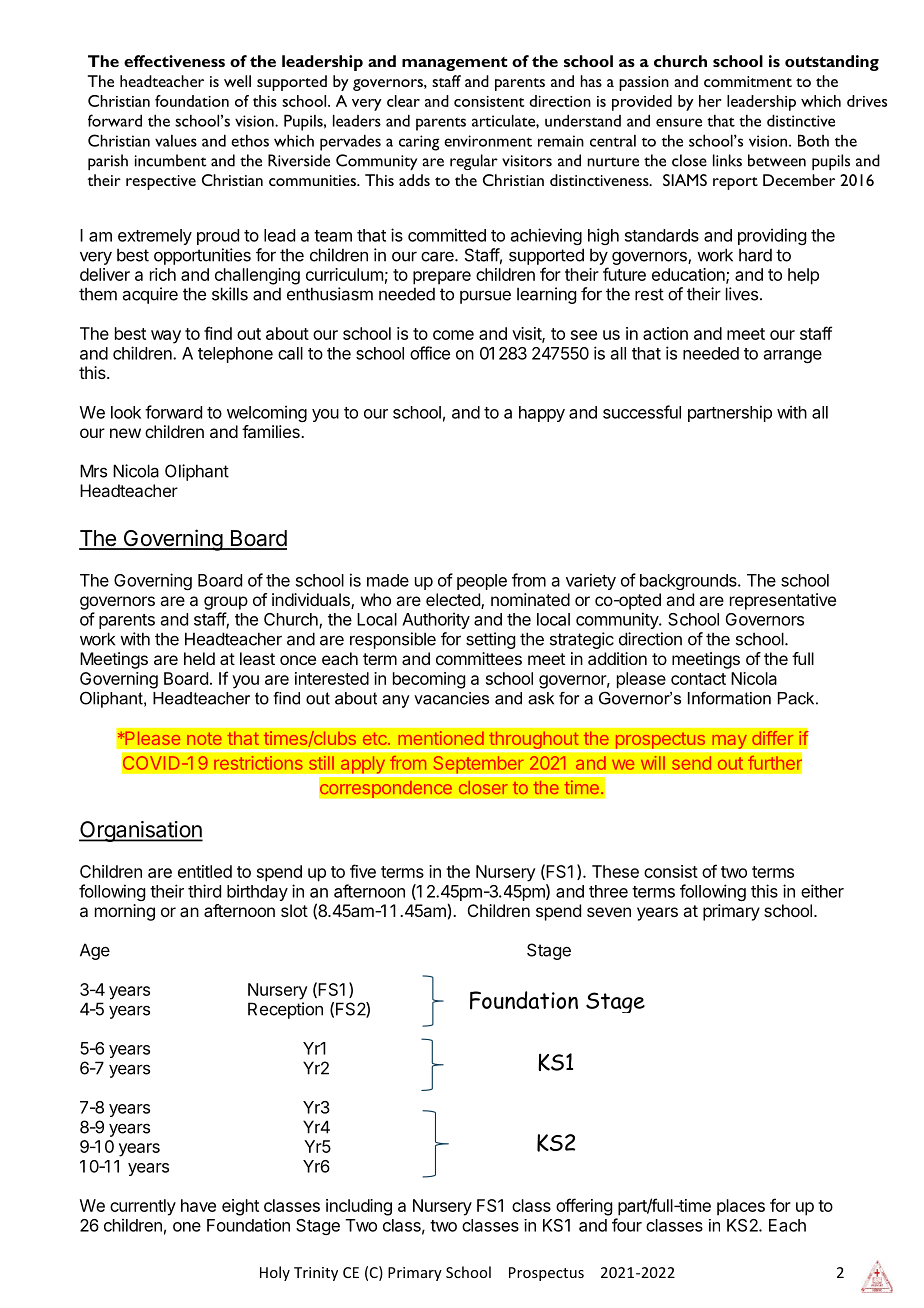  I want to click on committees, so click(479, 658).
